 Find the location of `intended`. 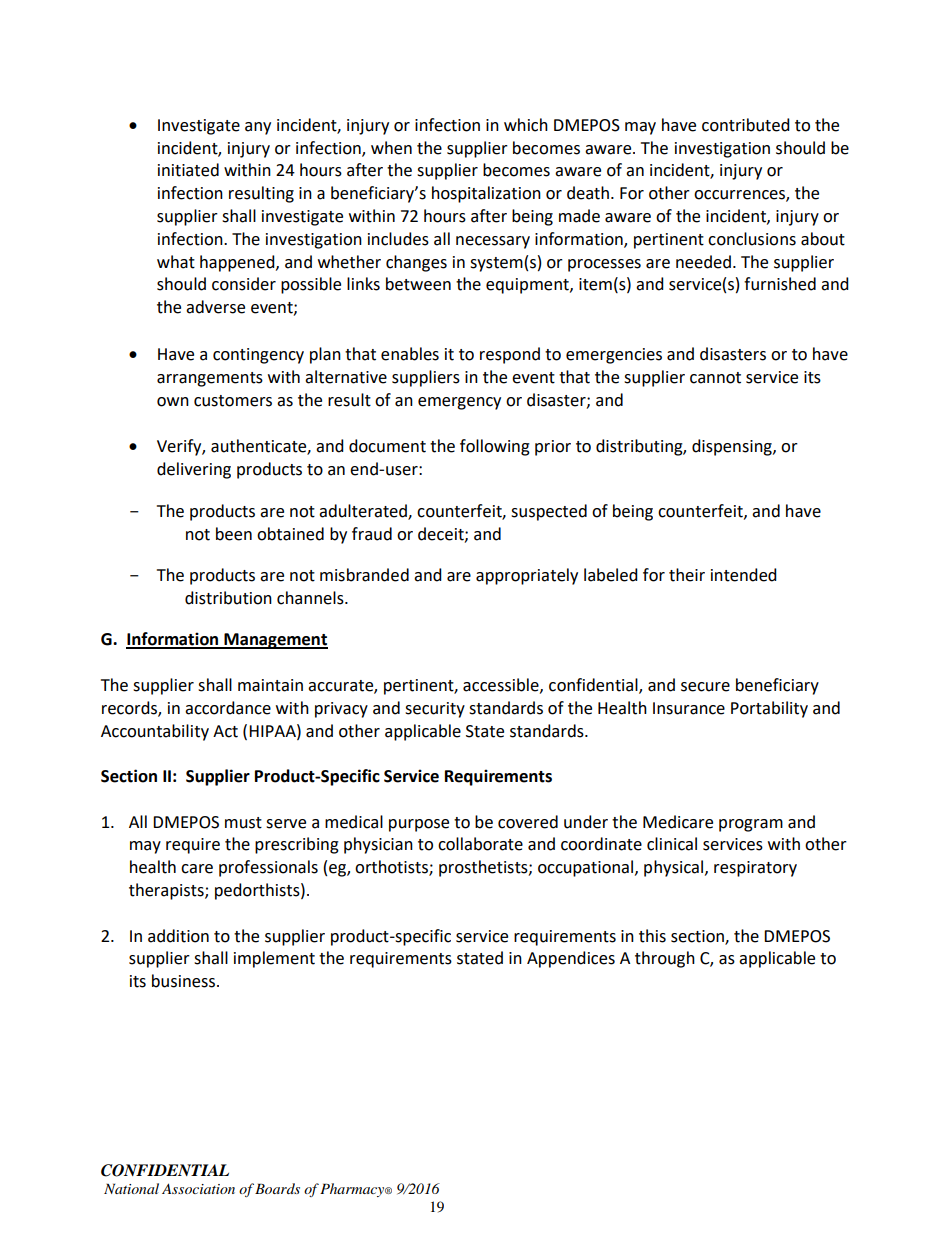

intended is located at coordinates (744, 575).
